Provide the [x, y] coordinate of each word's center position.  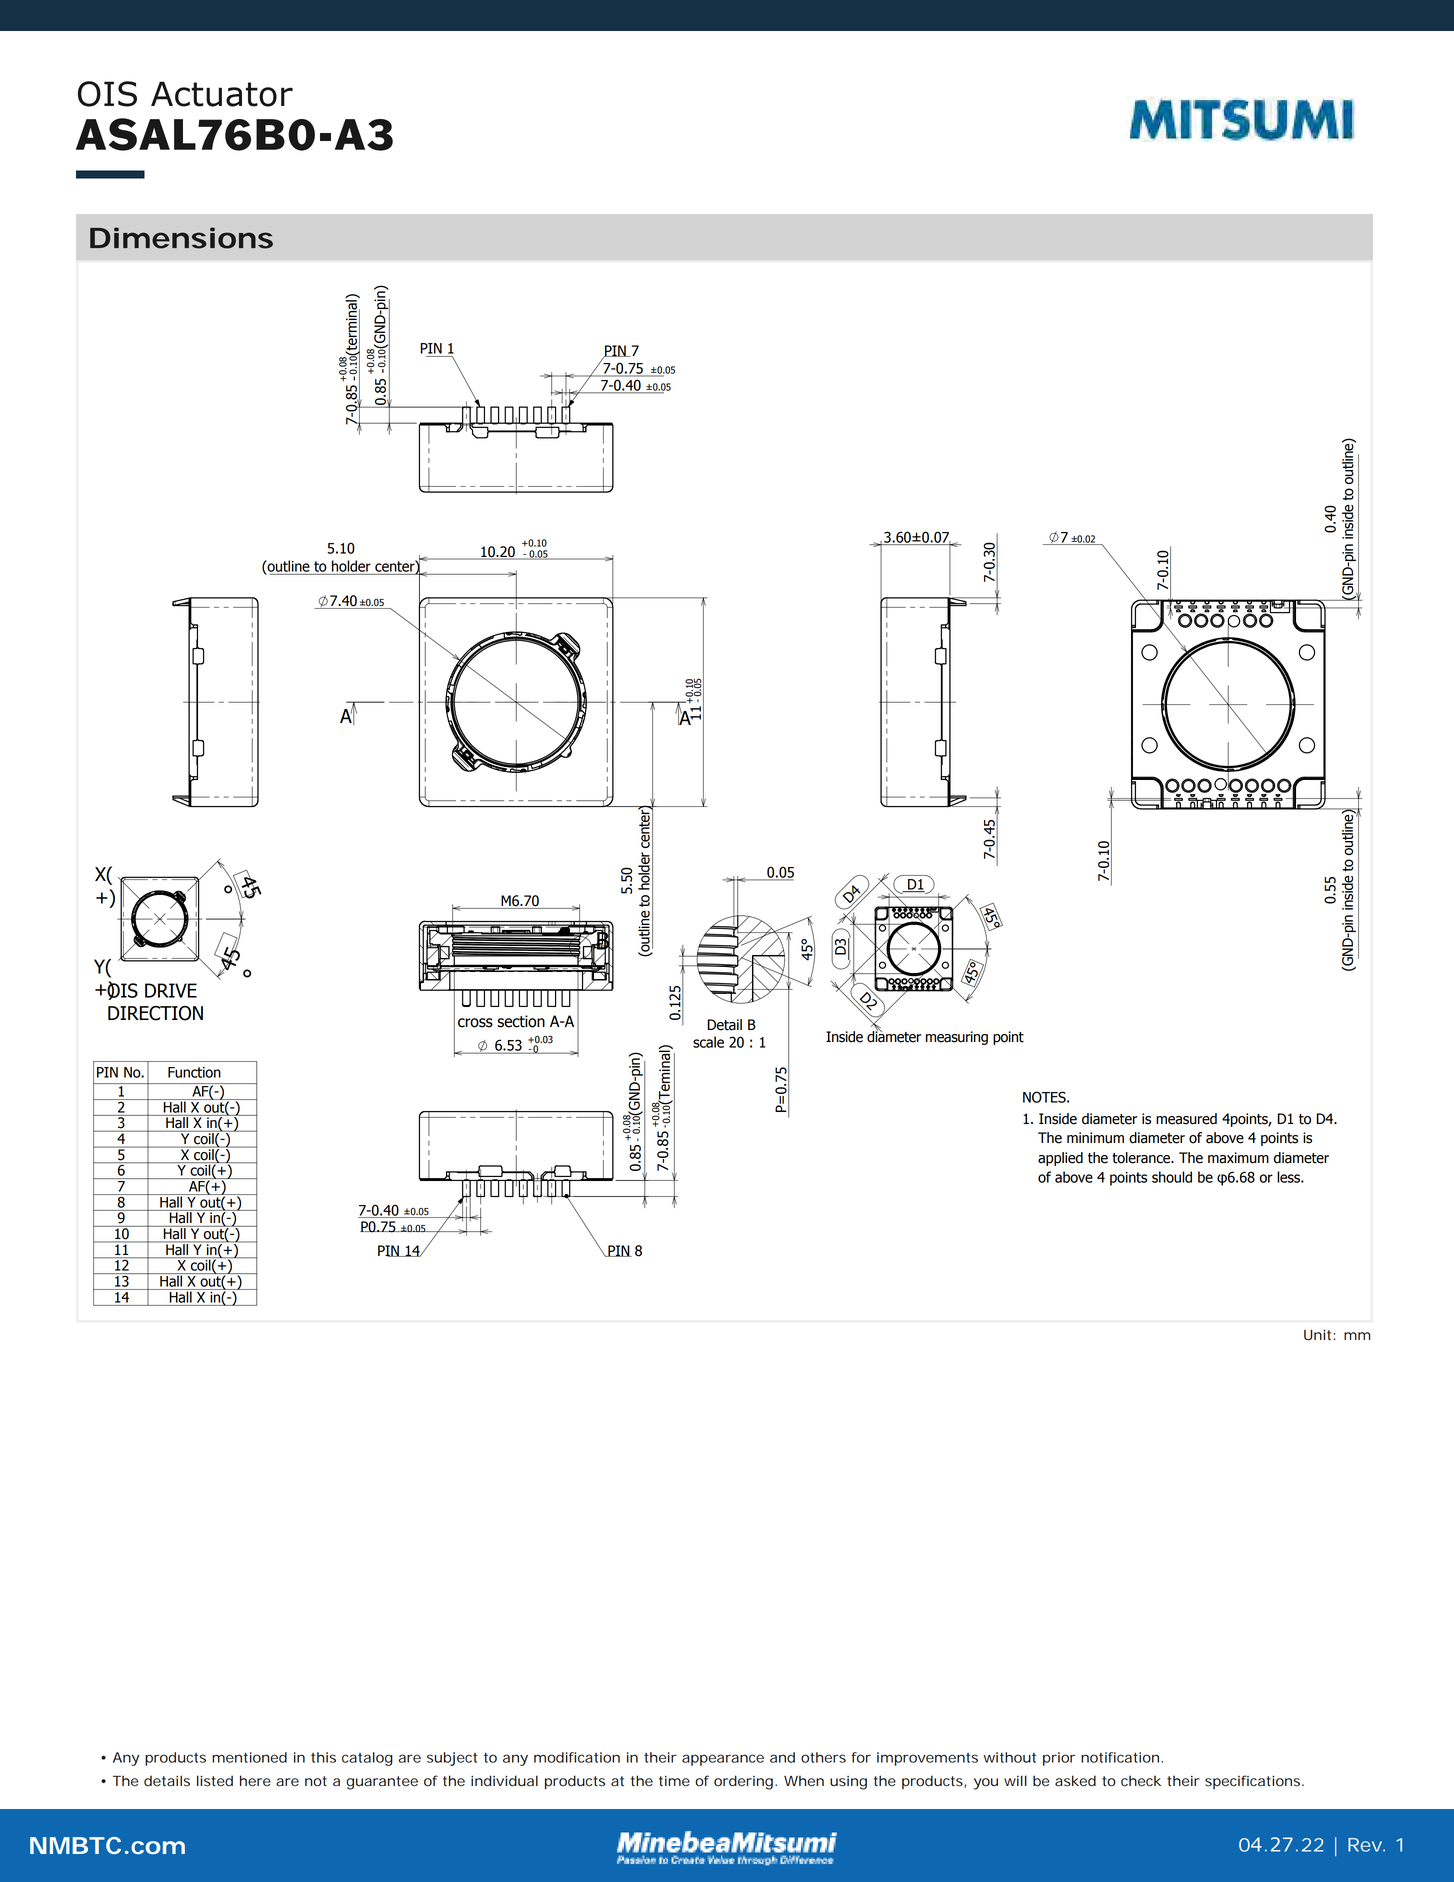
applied [1060, 1159]
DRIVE [171, 990]
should [1172, 1177]
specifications [1254, 1782]
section [521, 1021]
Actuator [222, 94]
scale [708, 1042]
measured [1186, 1119]
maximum [1238, 1158]
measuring [957, 1038]
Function [194, 1072]
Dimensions [181, 238]
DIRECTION [155, 1013]
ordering [745, 1782]
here [255, 1781]
